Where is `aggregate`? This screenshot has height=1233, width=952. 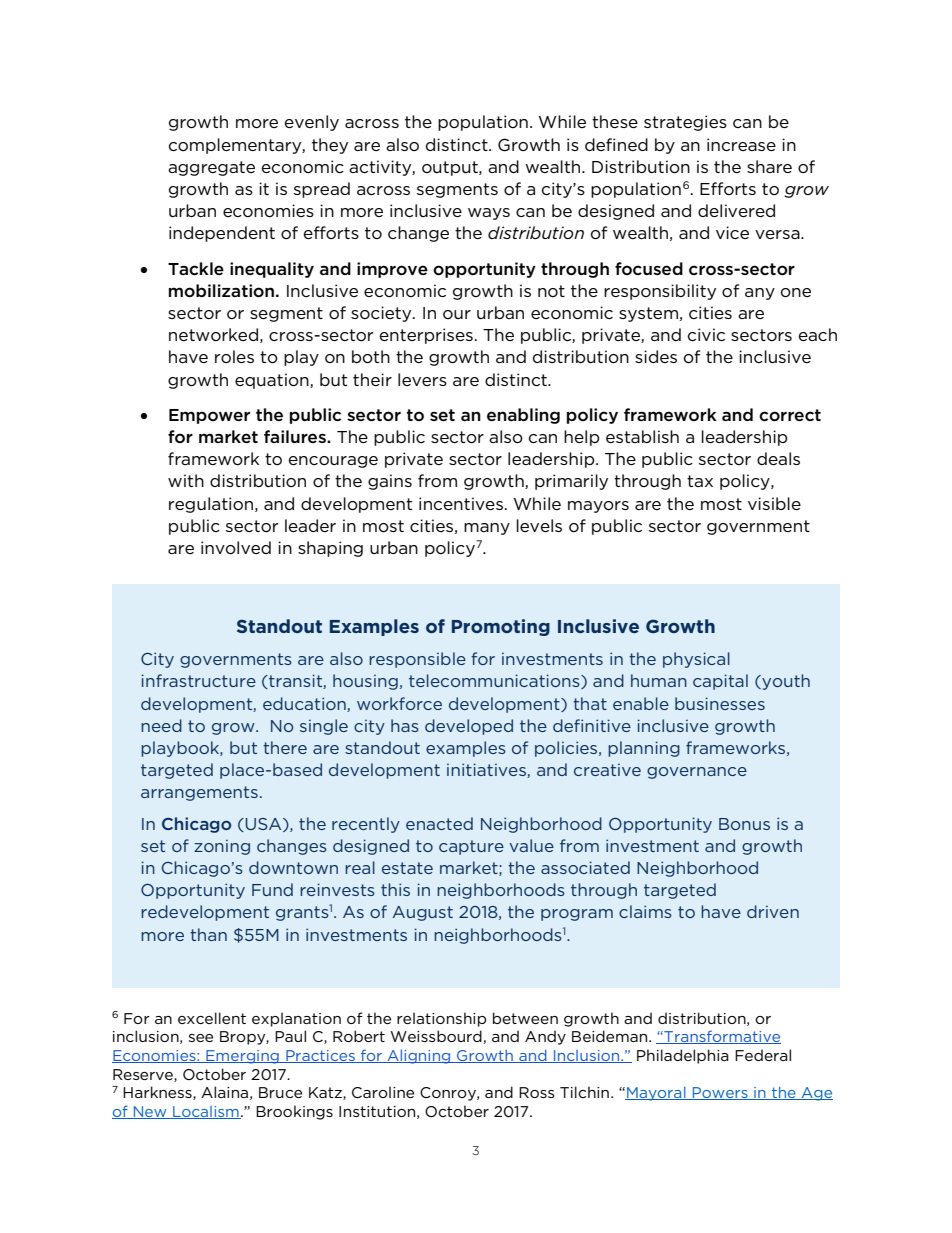 aggregate is located at coordinates (211, 168).
